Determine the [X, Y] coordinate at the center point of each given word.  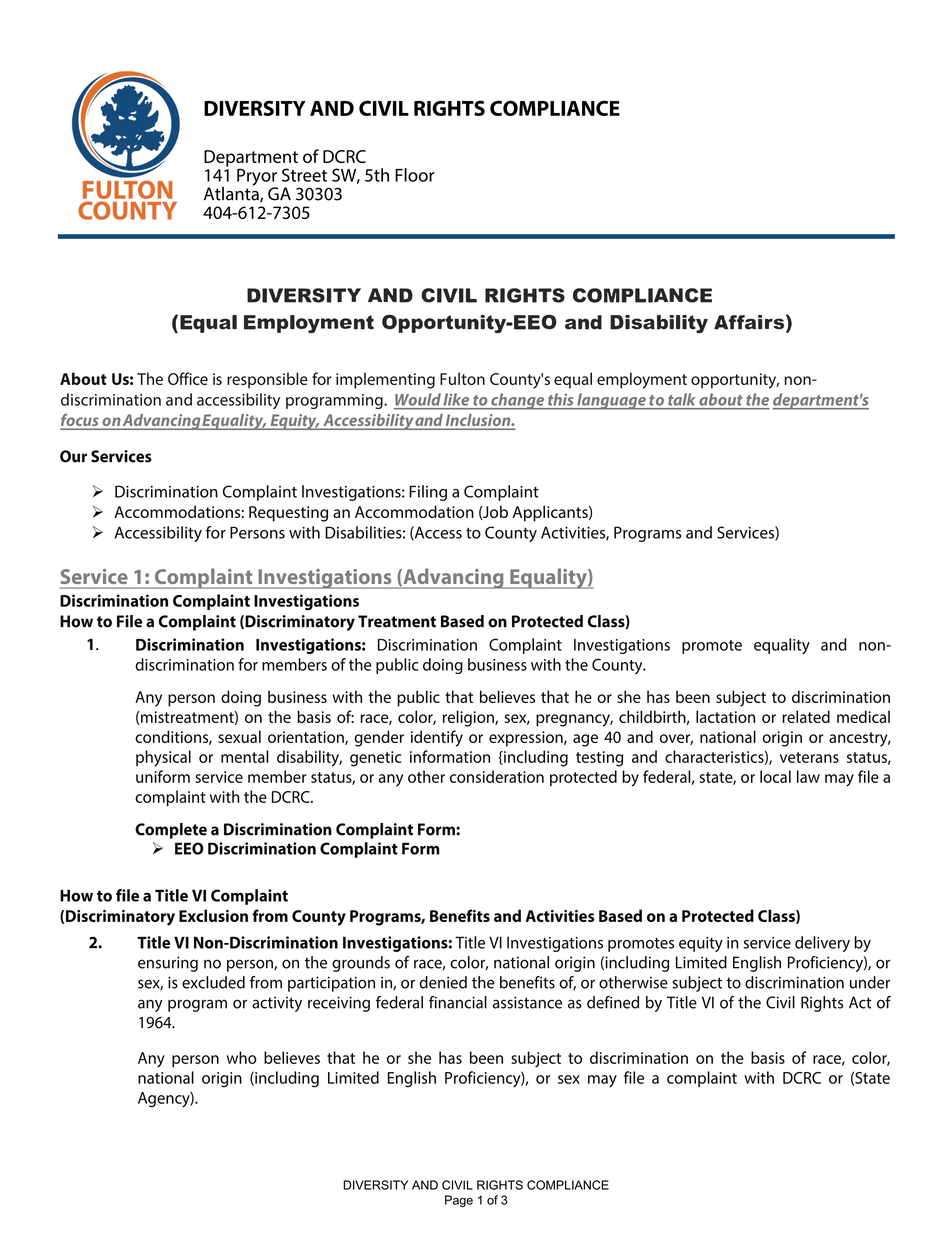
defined [613, 1002]
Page [459, 1201]
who [241, 1057]
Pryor [257, 178]
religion [469, 718]
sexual [239, 736]
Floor [414, 175]
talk [681, 399]
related [806, 716]
